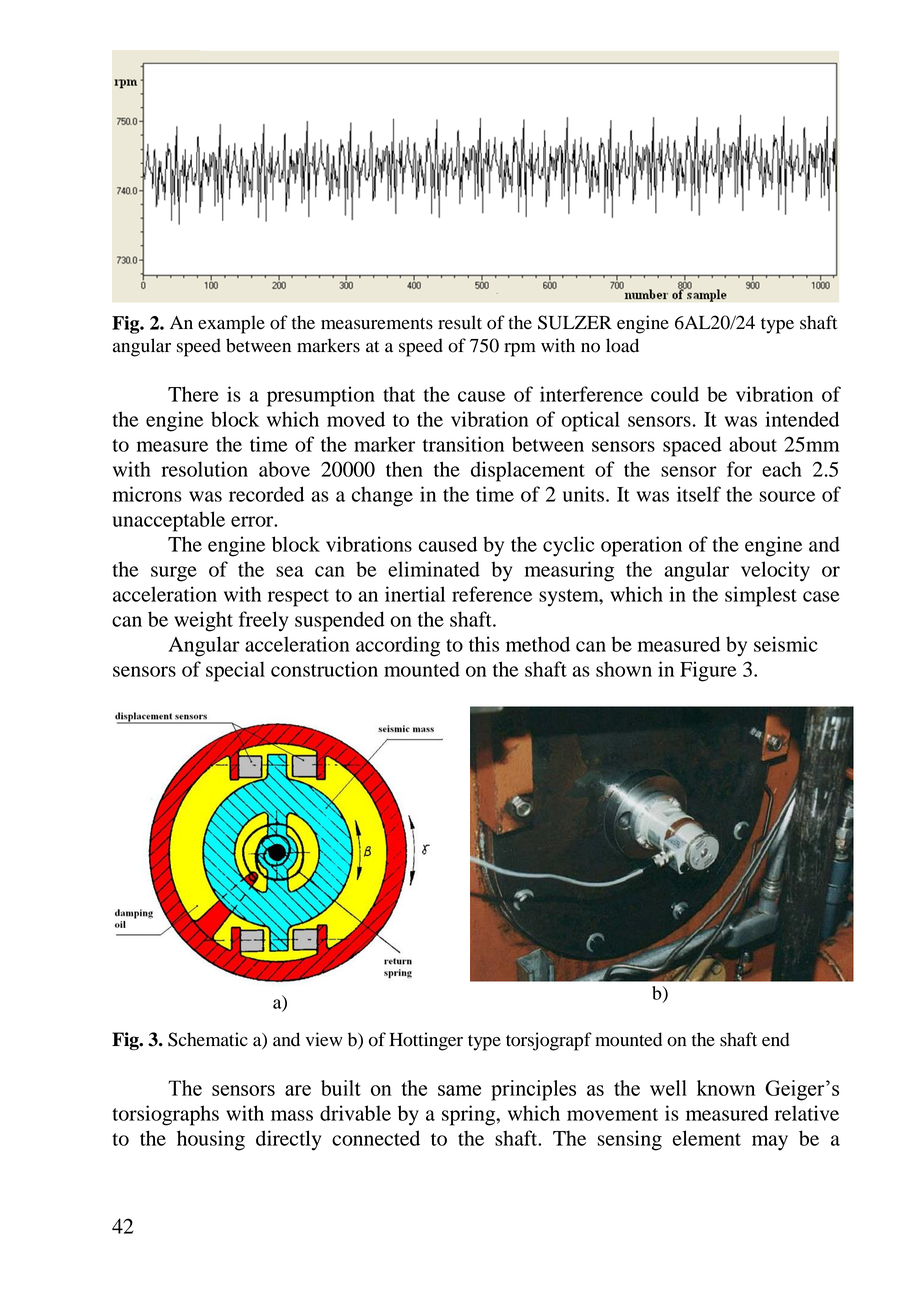  Describe the element at coordinates (520, 350) in the screenshot. I see `rpm` at that location.
